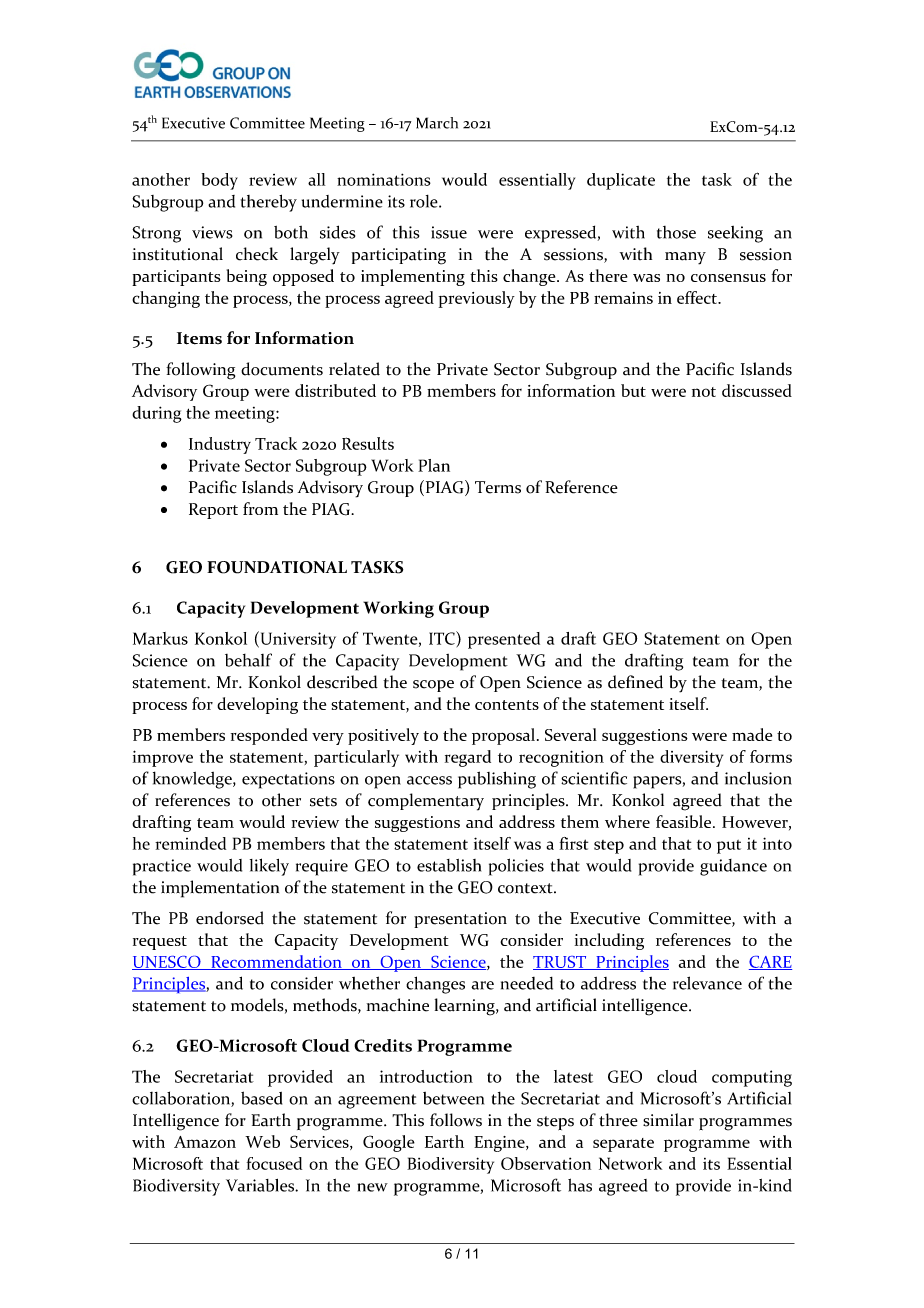  Describe the element at coordinates (500, 1144) in the screenshot. I see `Engine` at that location.
